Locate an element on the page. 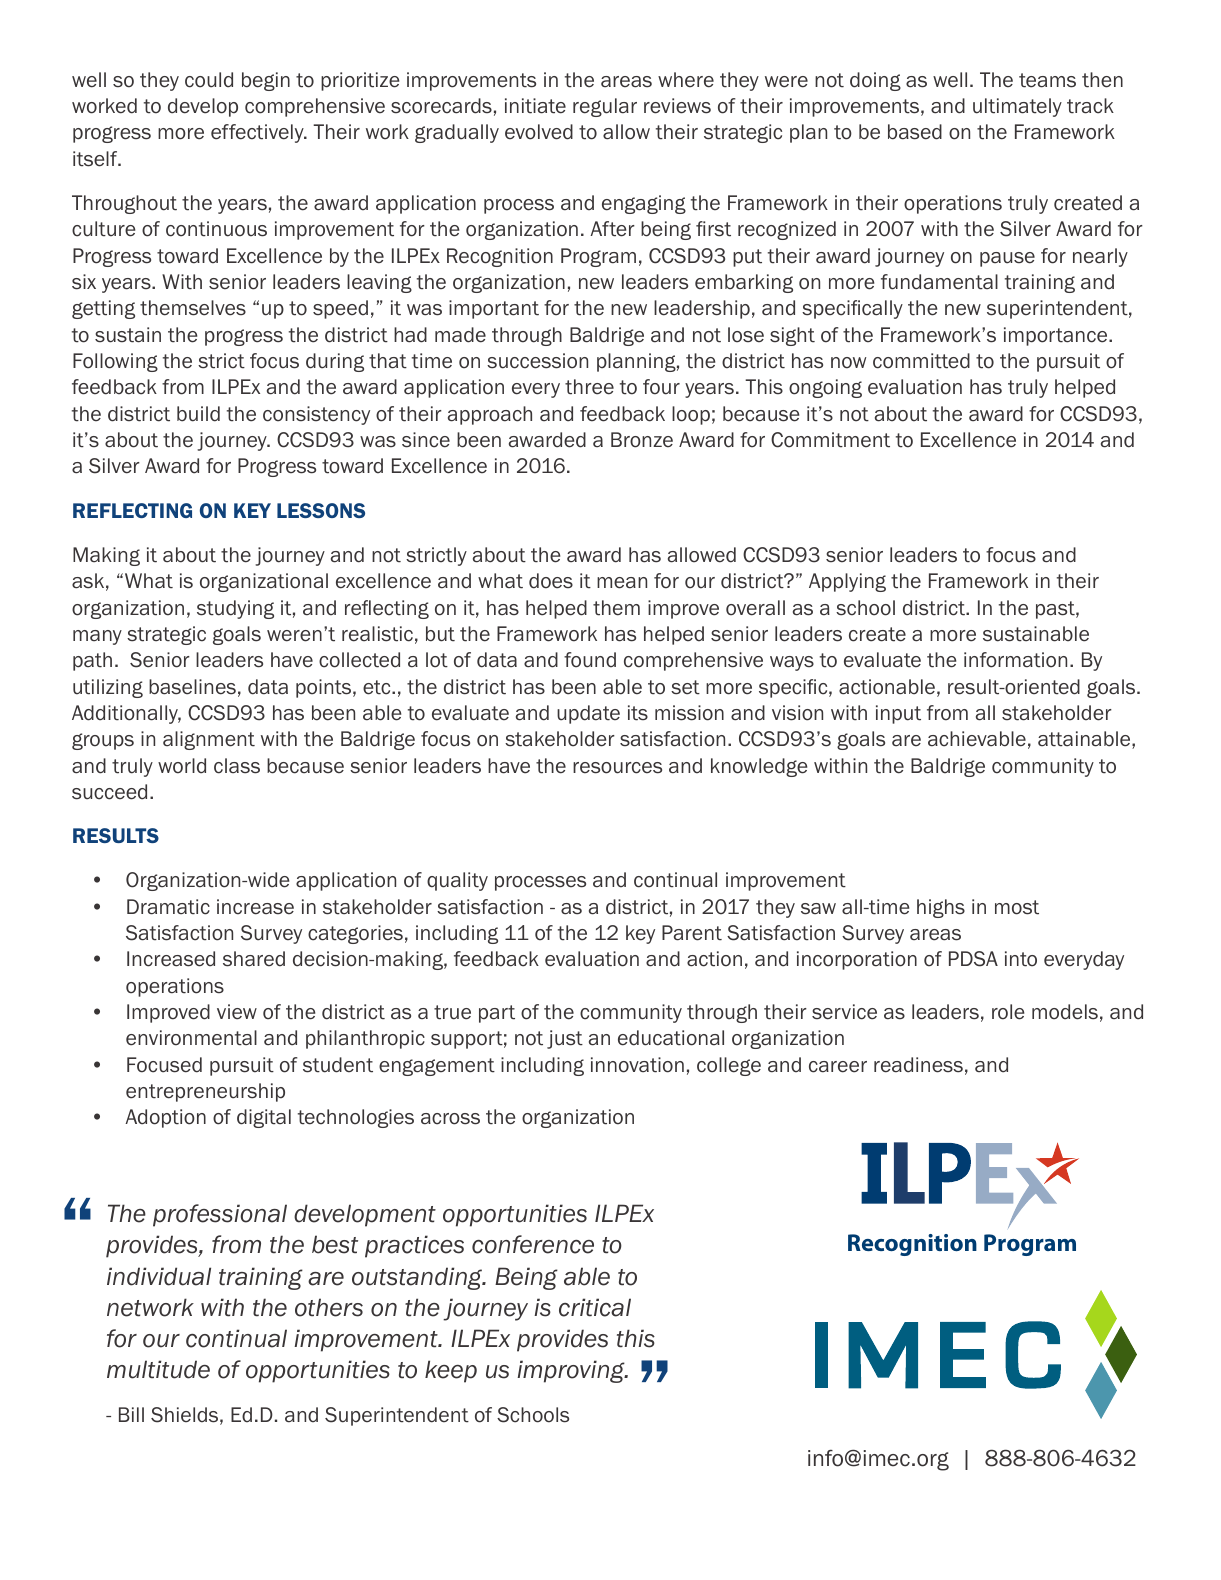 This page has width=1221, height=1580. just is located at coordinates (565, 1039).
